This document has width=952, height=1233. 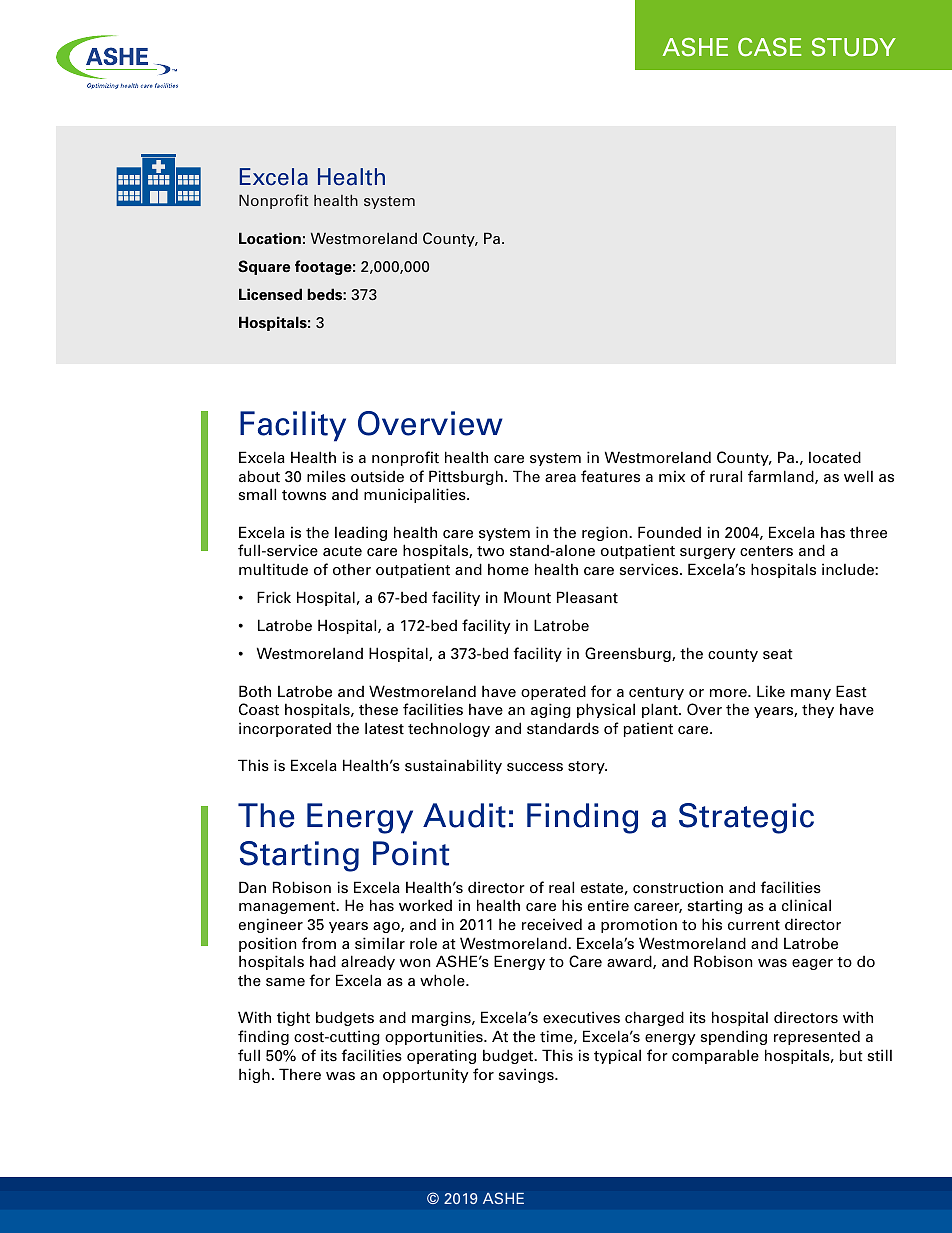 I want to click on executives, so click(x=581, y=1017).
